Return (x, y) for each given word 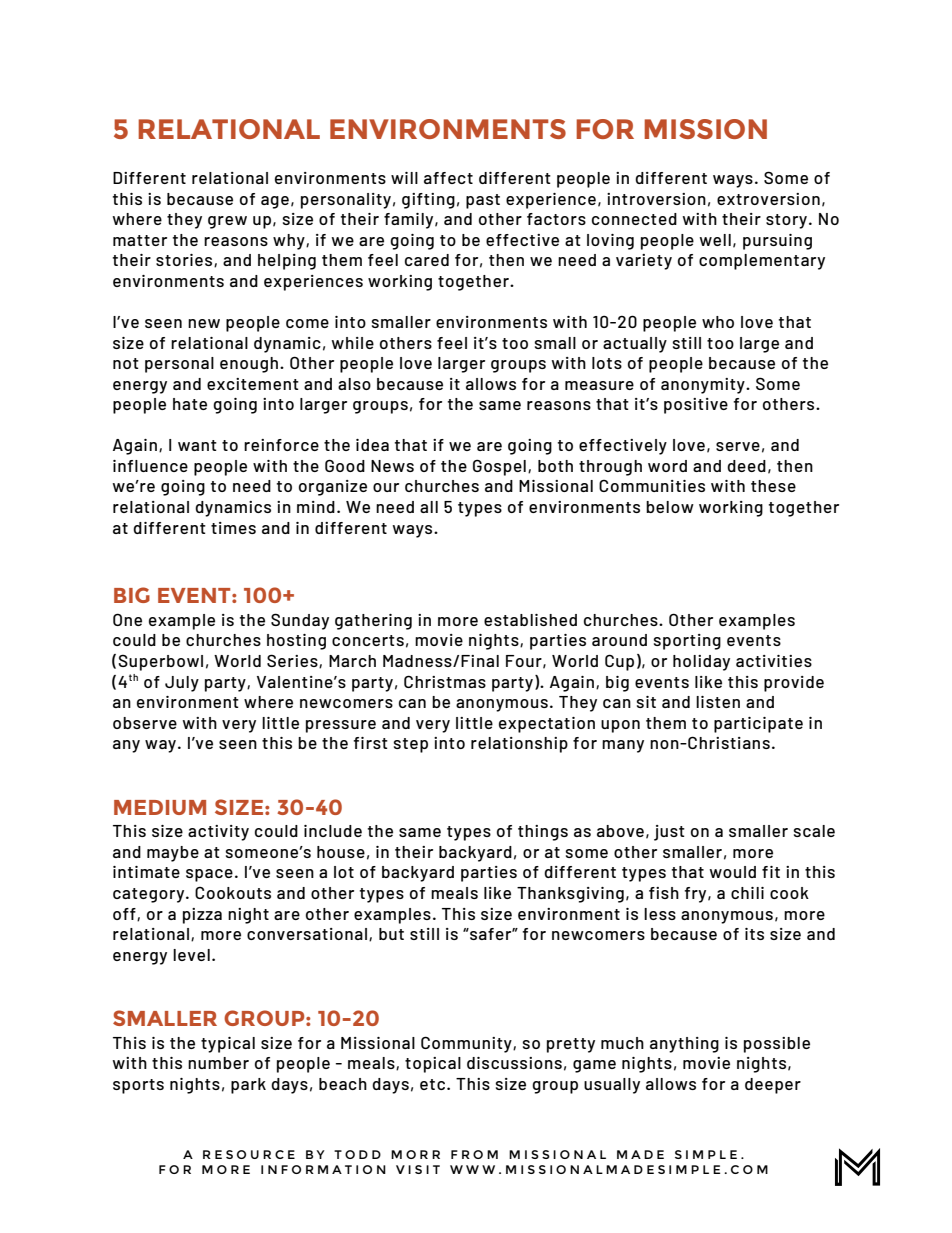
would (733, 872)
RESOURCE (249, 1154)
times (233, 528)
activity (218, 833)
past (483, 201)
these (773, 486)
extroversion (768, 199)
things (543, 833)
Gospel (499, 467)
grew (227, 222)
